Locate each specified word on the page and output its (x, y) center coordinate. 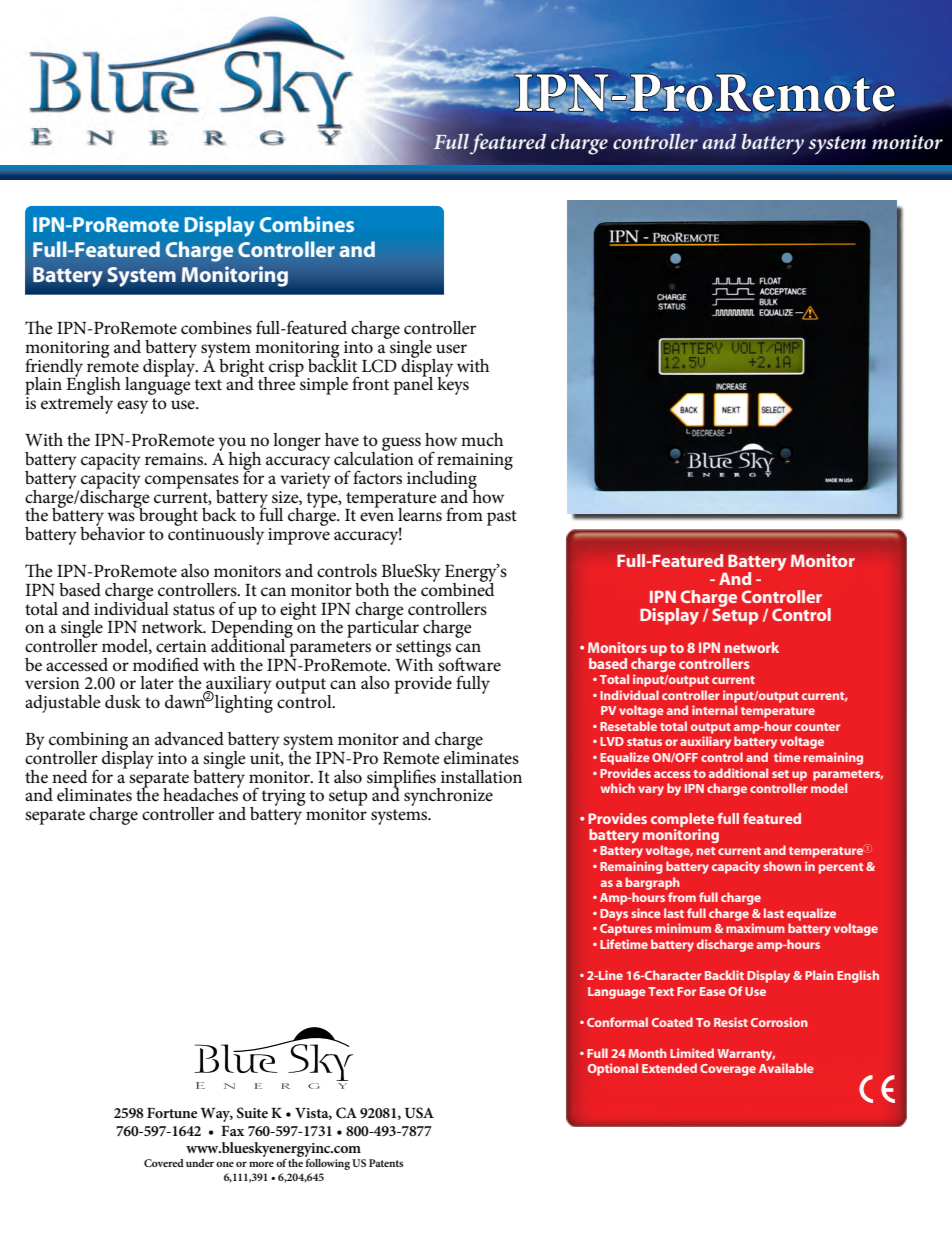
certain (181, 646)
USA (419, 1113)
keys (453, 385)
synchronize (448, 797)
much (482, 440)
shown (782, 866)
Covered (164, 1163)
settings (423, 649)
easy (132, 407)
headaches (201, 794)
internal (714, 710)
